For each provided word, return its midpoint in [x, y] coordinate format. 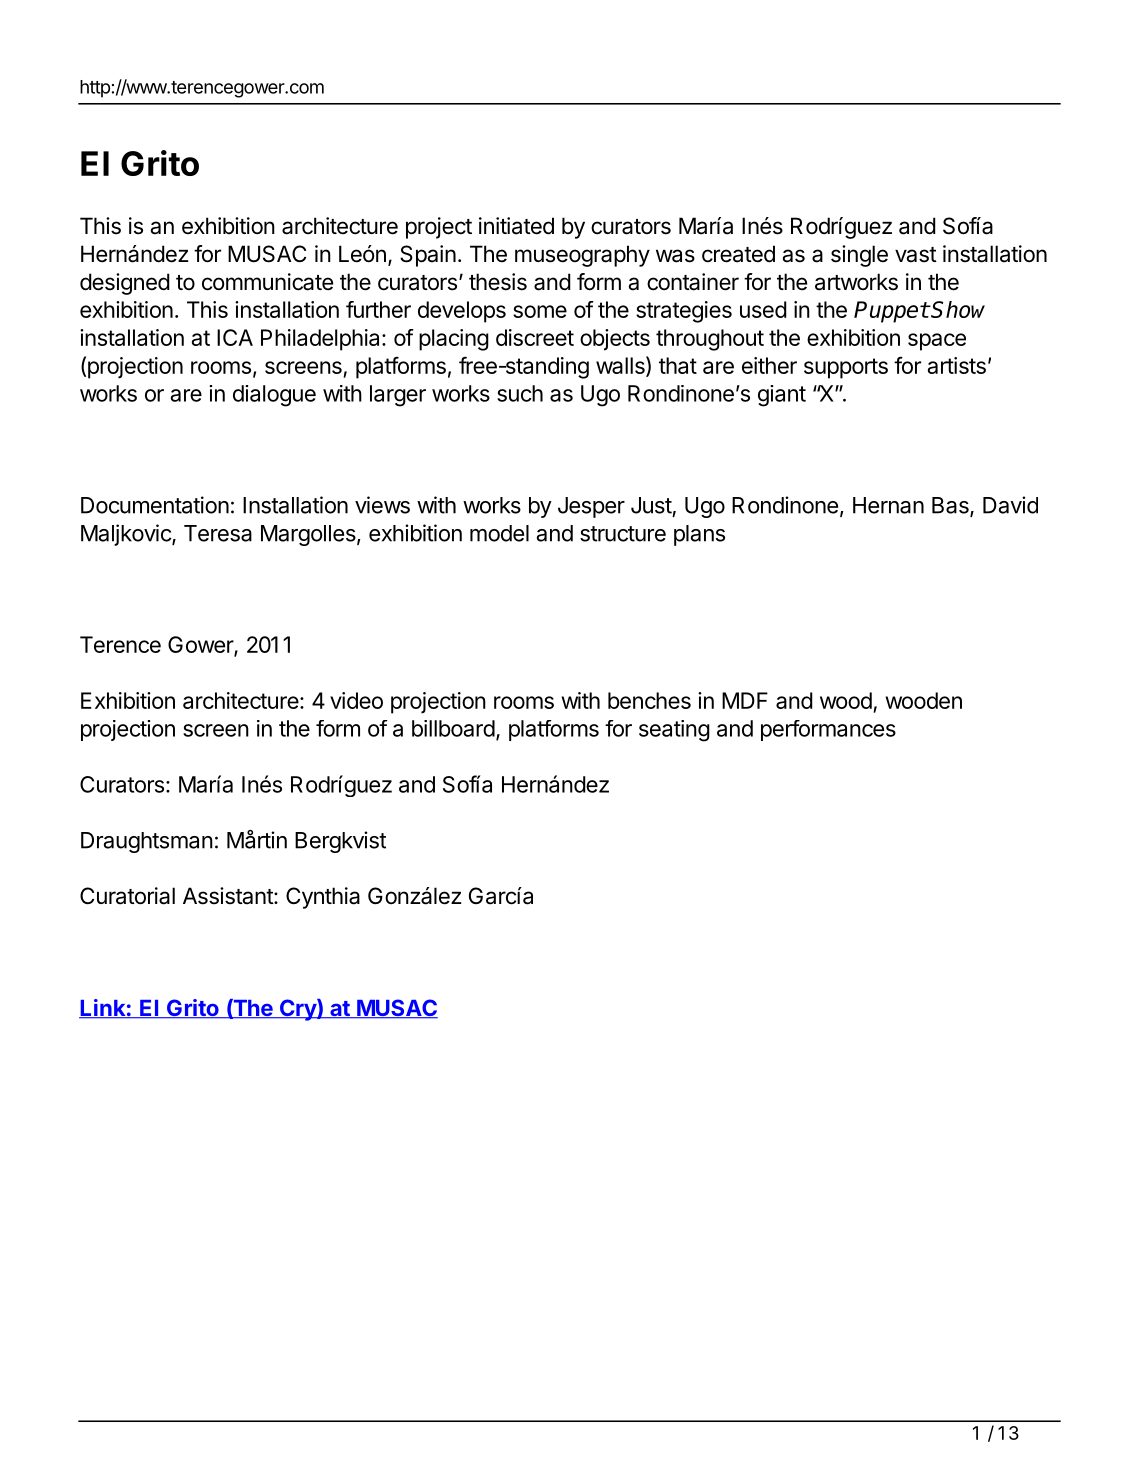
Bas [951, 506]
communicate [267, 282]
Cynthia [323, 898]
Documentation [155, 505]
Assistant [229, 896]
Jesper [591, 507]
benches [649, 700]
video [356, 700]
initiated [516, 226]
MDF [745, 700]
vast [916, 255]
